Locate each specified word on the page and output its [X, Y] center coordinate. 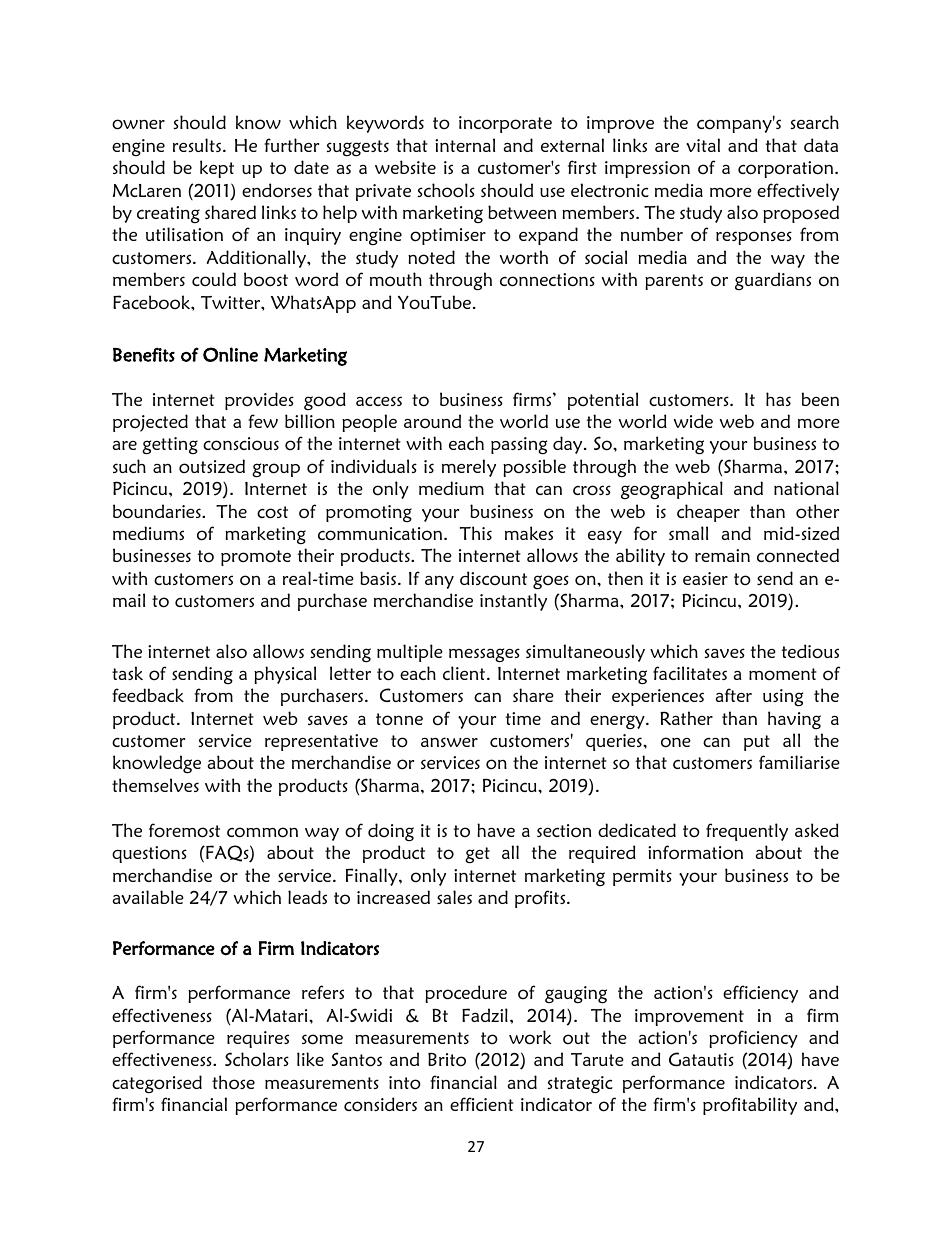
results [198, 145]
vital [703, 145]
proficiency [753, 1039]
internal [465, 145]
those [233, 1082]
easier [705, 578]
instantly [513, 602]
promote [256, 558]
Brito [447, 1060]
